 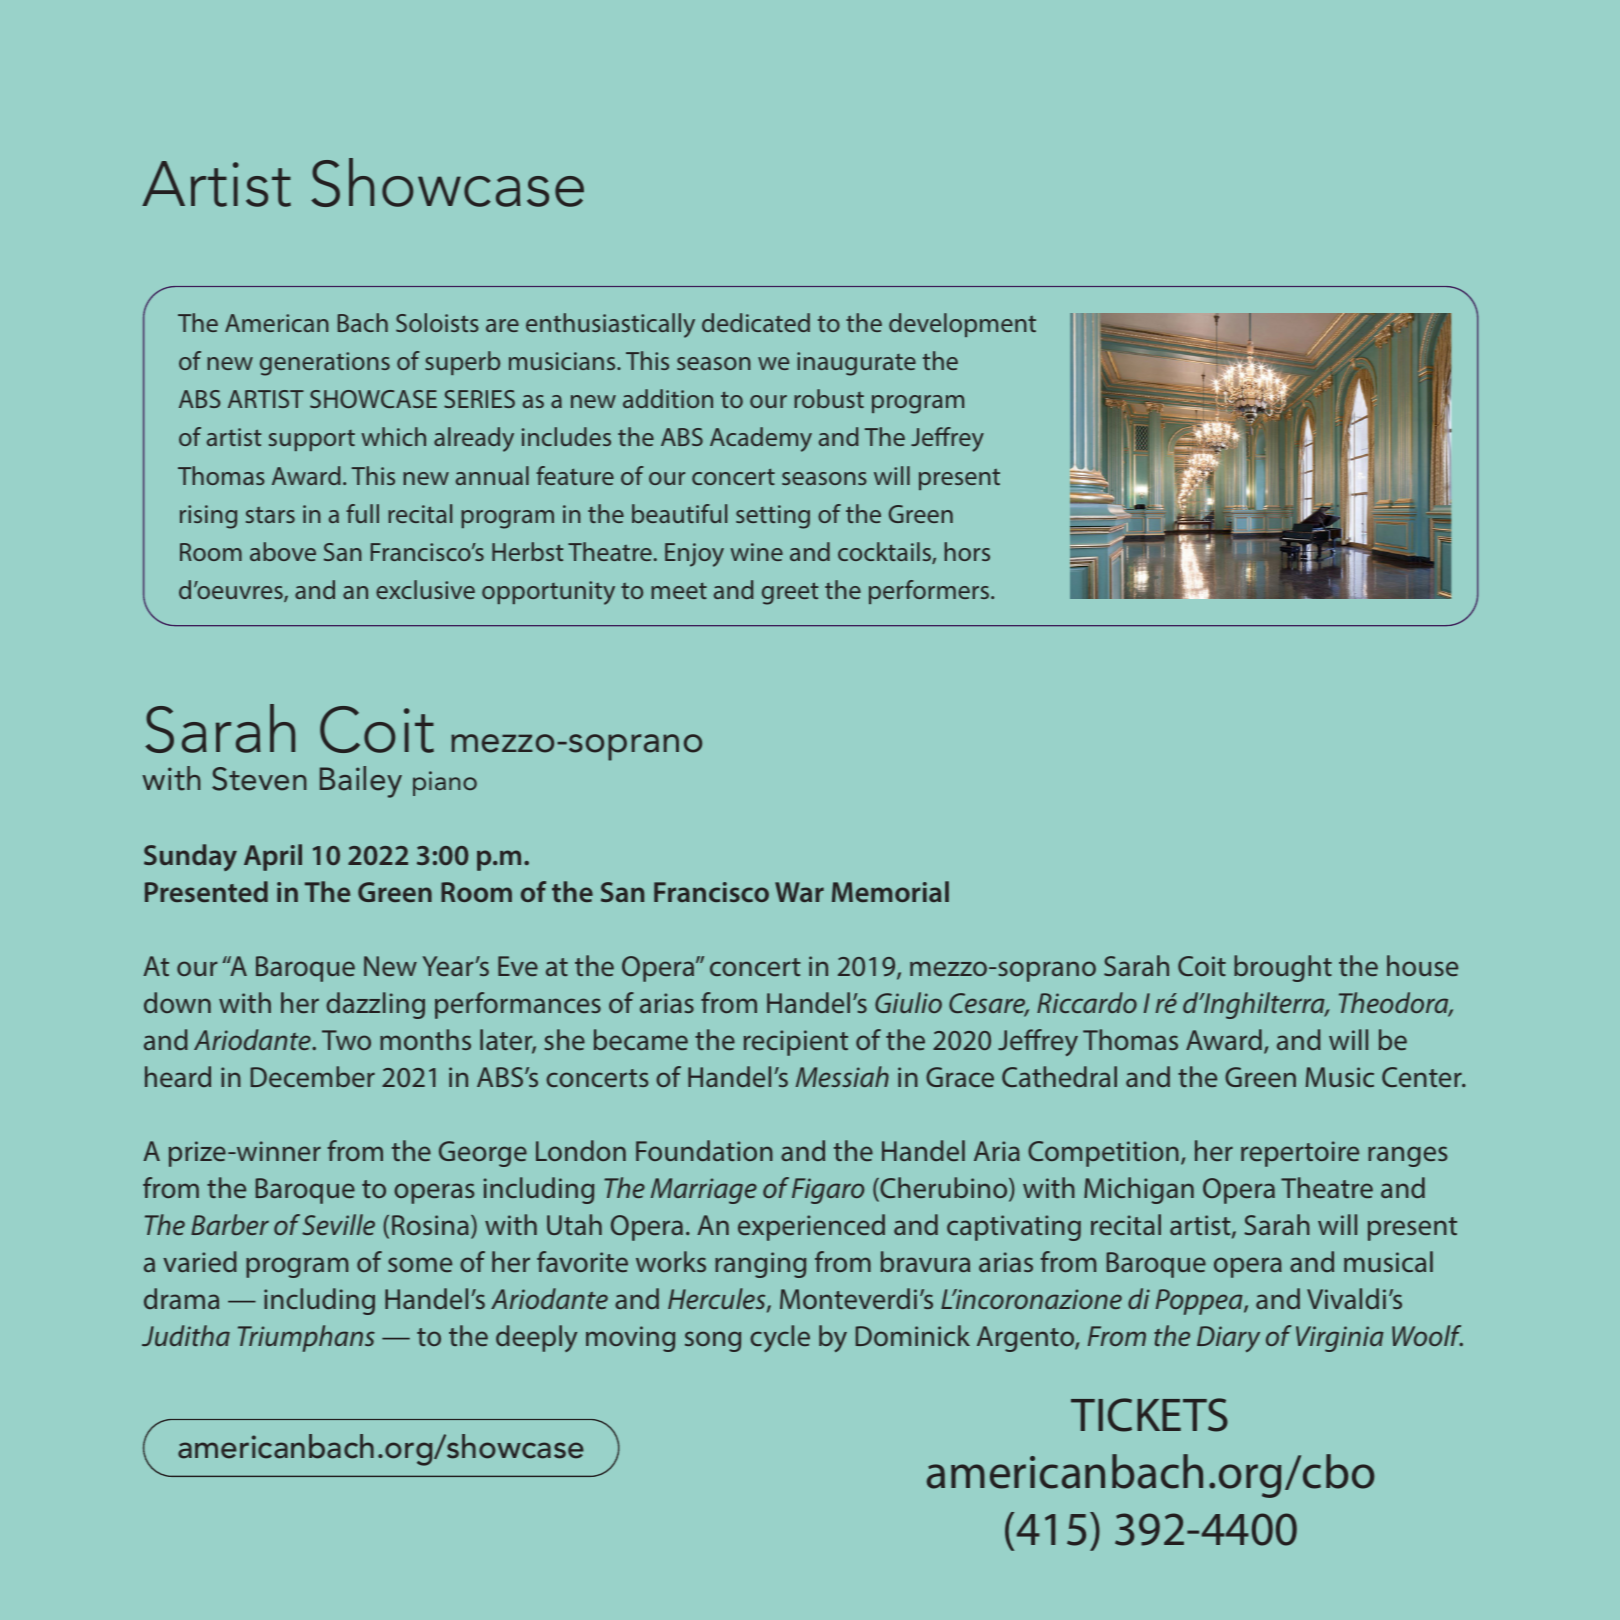 What do you see at coordinates (425, 589) in the screenshot?
I see `exclusive` at bounding box center [425, 589].
